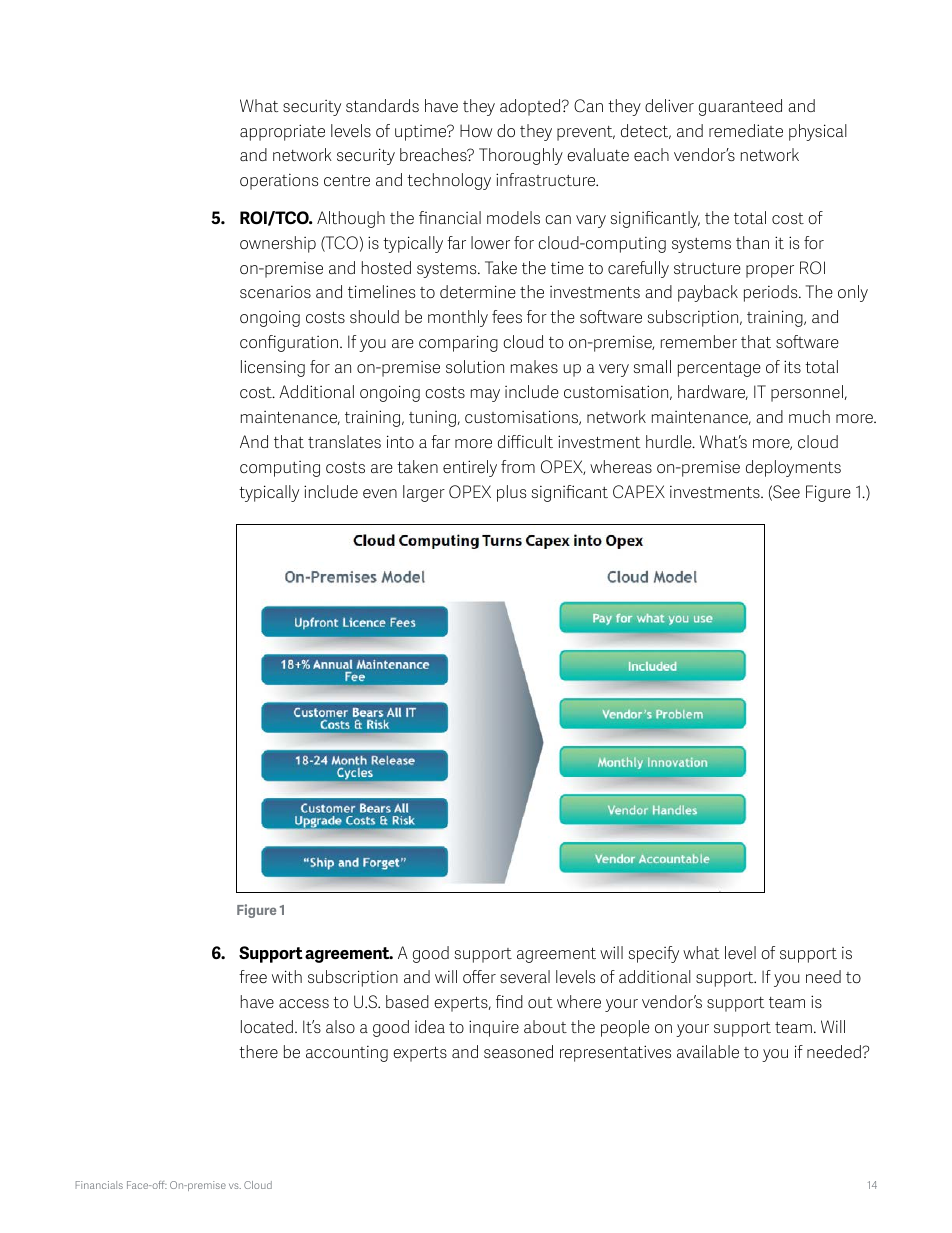 This document has height=1233, width=952. Describe the element at coordinates (545, 1026) in the document. I see `about` at that location.
